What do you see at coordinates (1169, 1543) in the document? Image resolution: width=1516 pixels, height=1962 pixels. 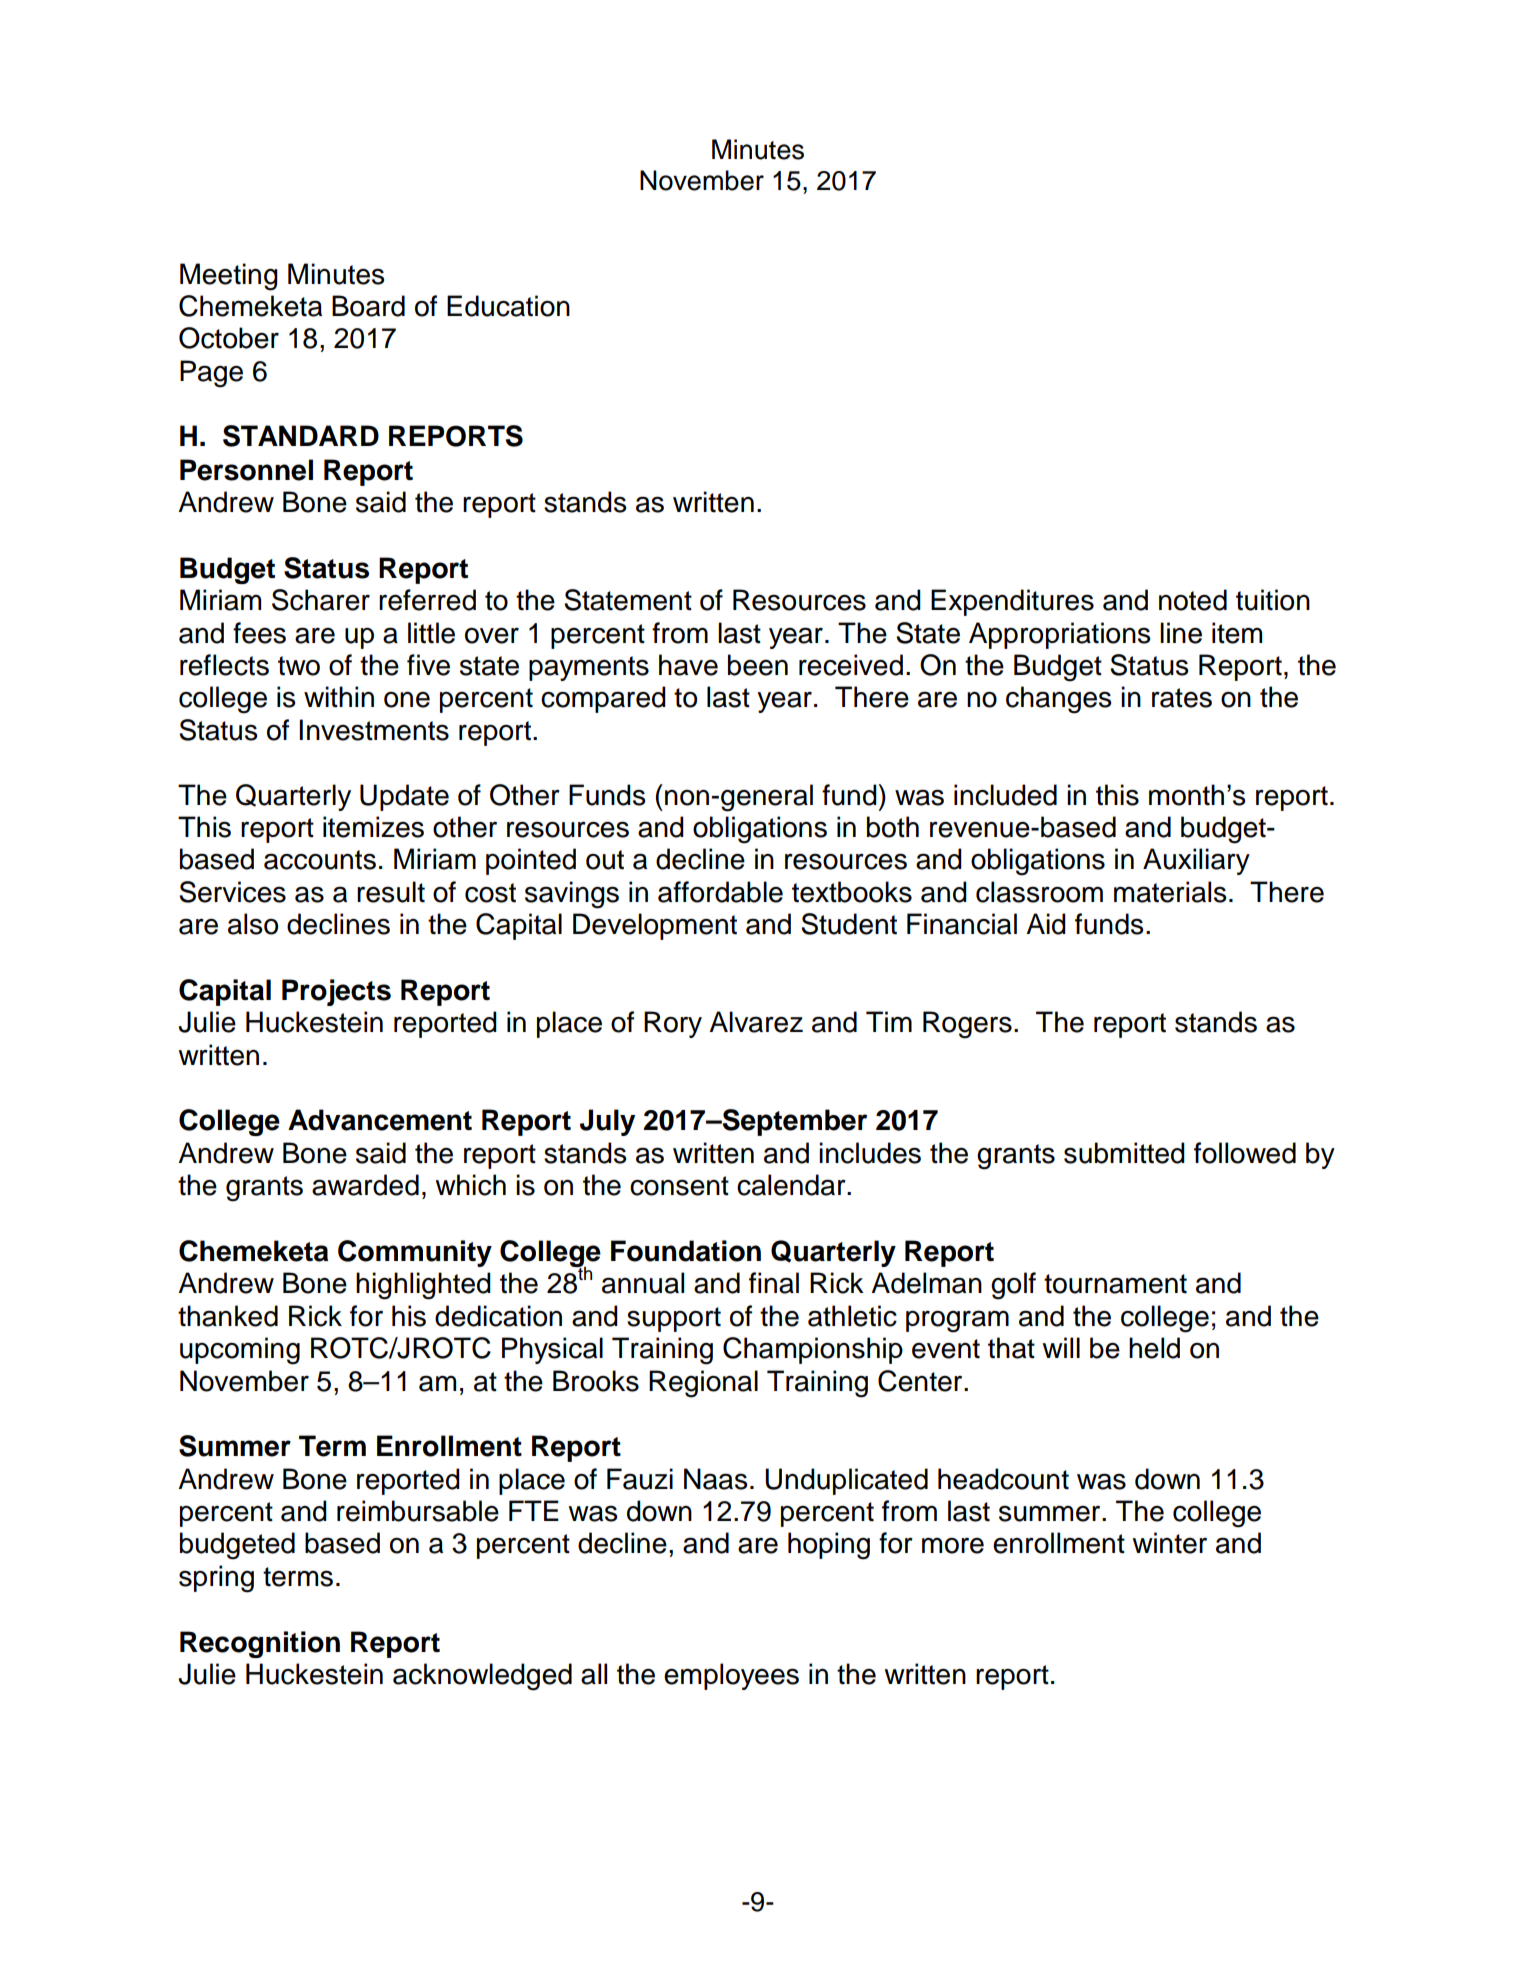 I see `winter` at bounding box center [1169, 1543].
